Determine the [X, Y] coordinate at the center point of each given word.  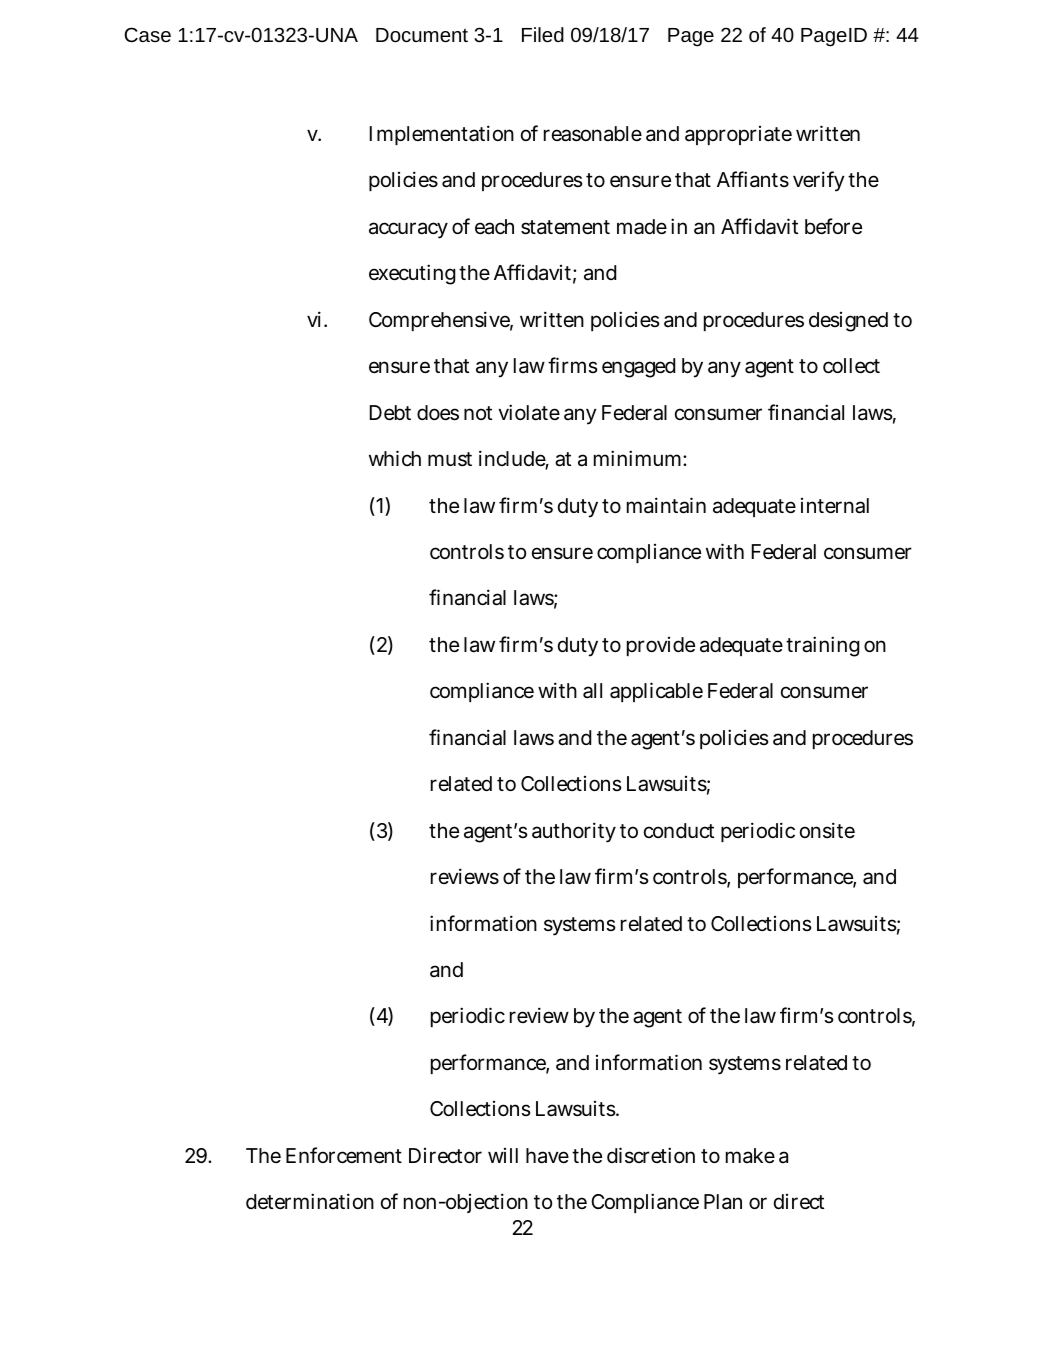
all [592, 691]
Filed [543, 34]
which [395, 458]
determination [310, 1201]
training [823, 646]
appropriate [738, 135]
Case [148, 34]
